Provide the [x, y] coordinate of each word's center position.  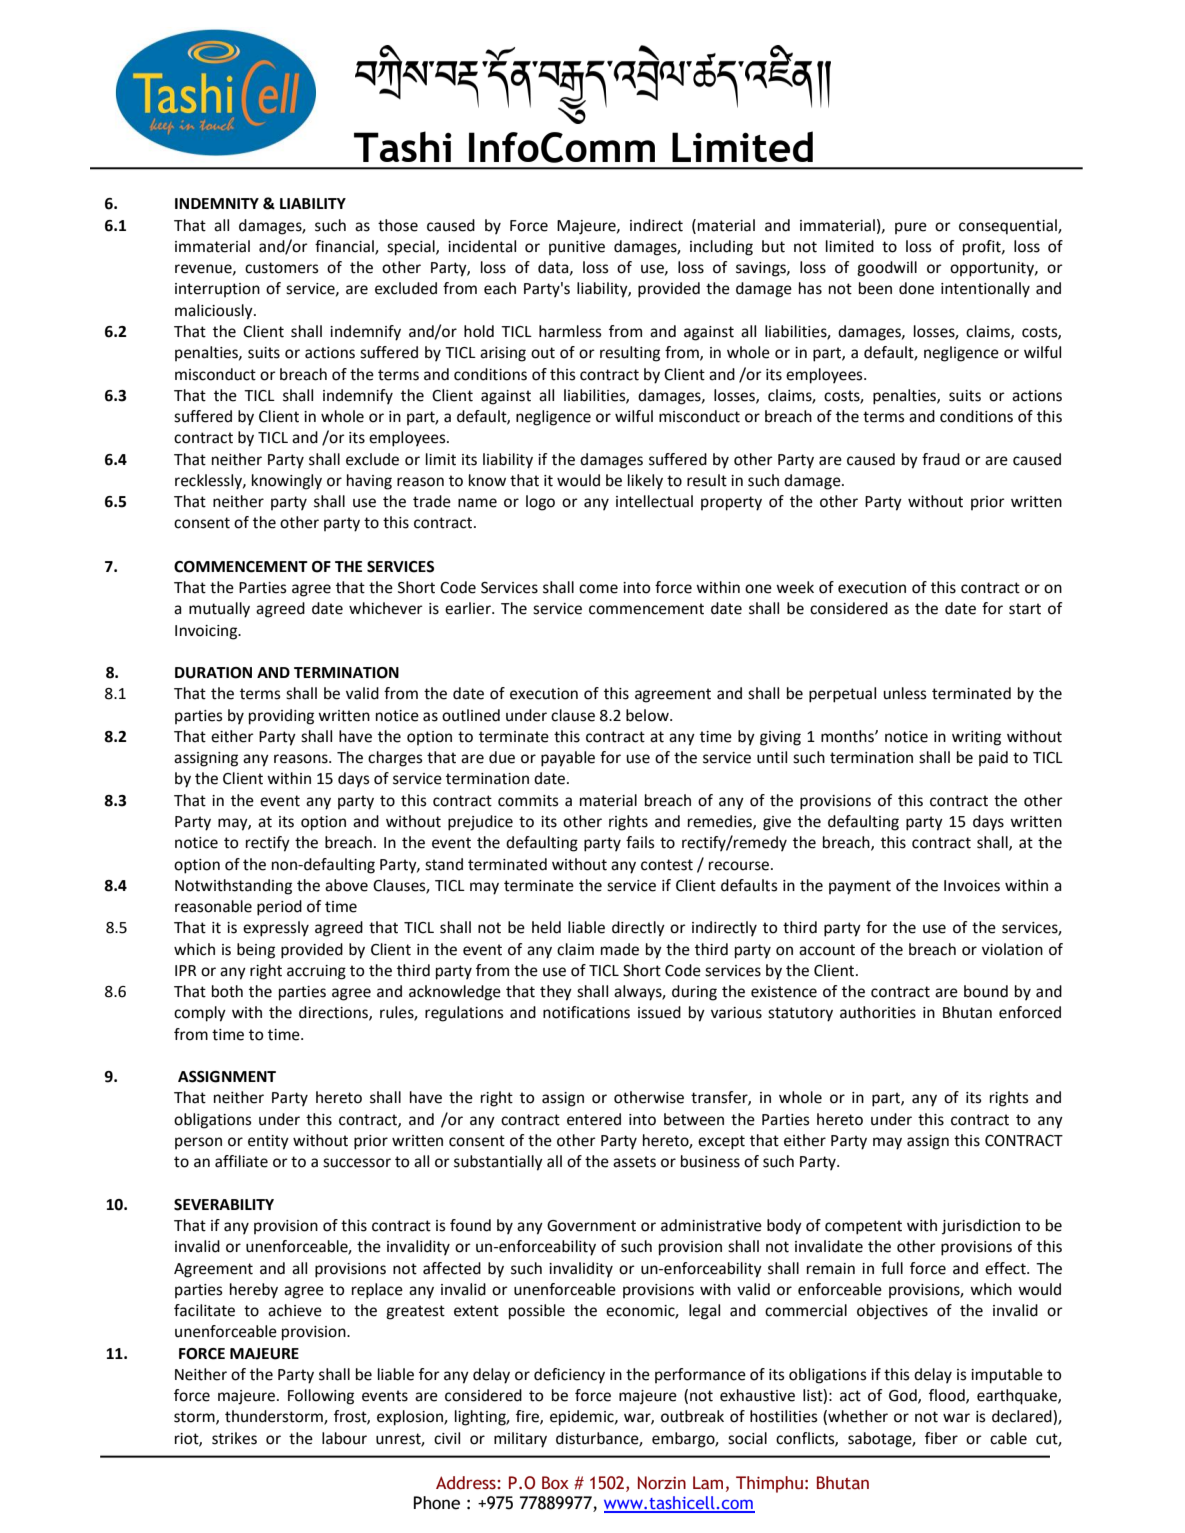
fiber [941, 1438]
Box [555, 1483]
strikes [234, 1438]
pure [911, 228]
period [279, 908]
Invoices [972, 886]
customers [282, 268]
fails [640, 842]
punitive [577, 248]
